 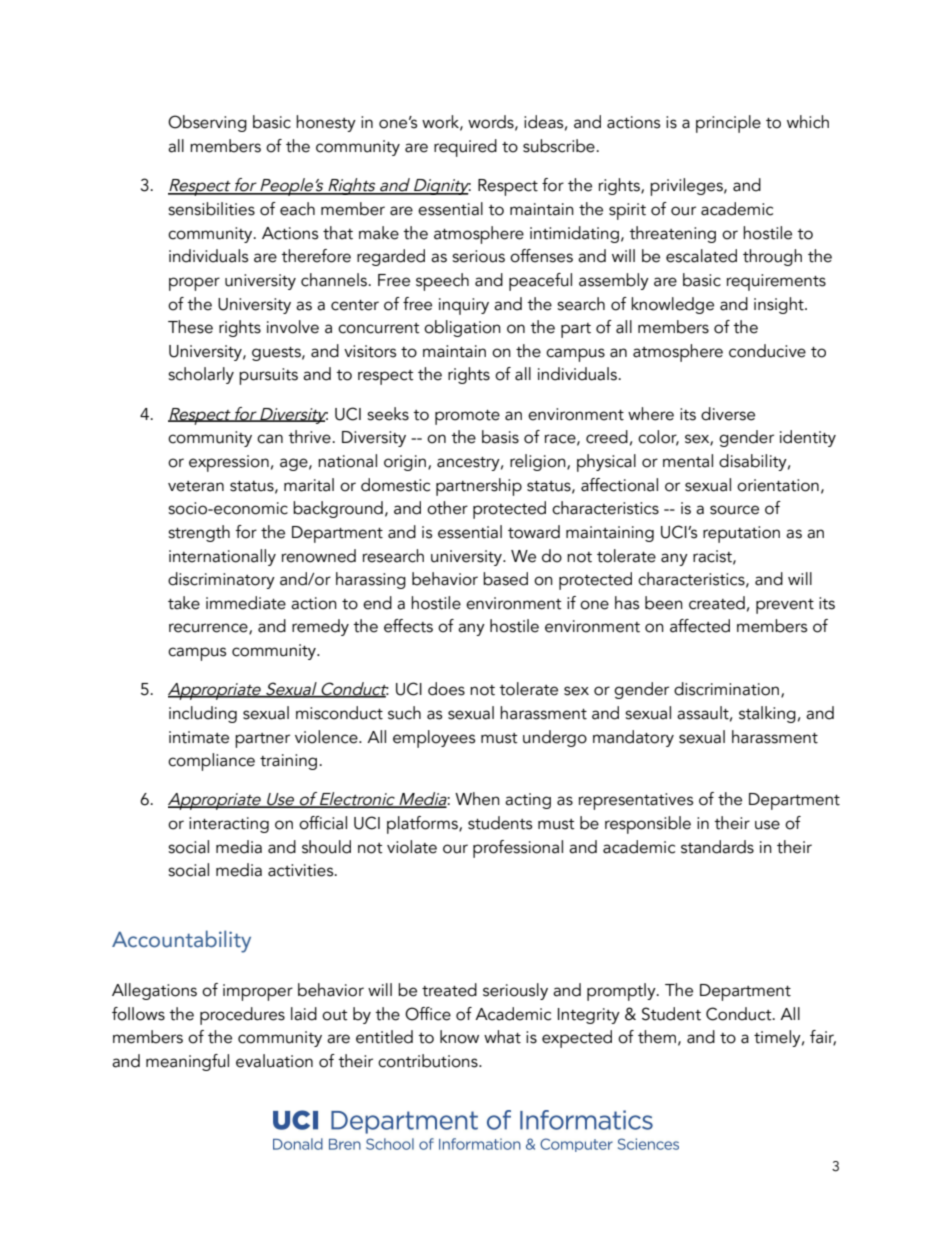 What do you see at coordinates (728, 124) in the page?
I see `principle` at bounding box center [728, 124].
